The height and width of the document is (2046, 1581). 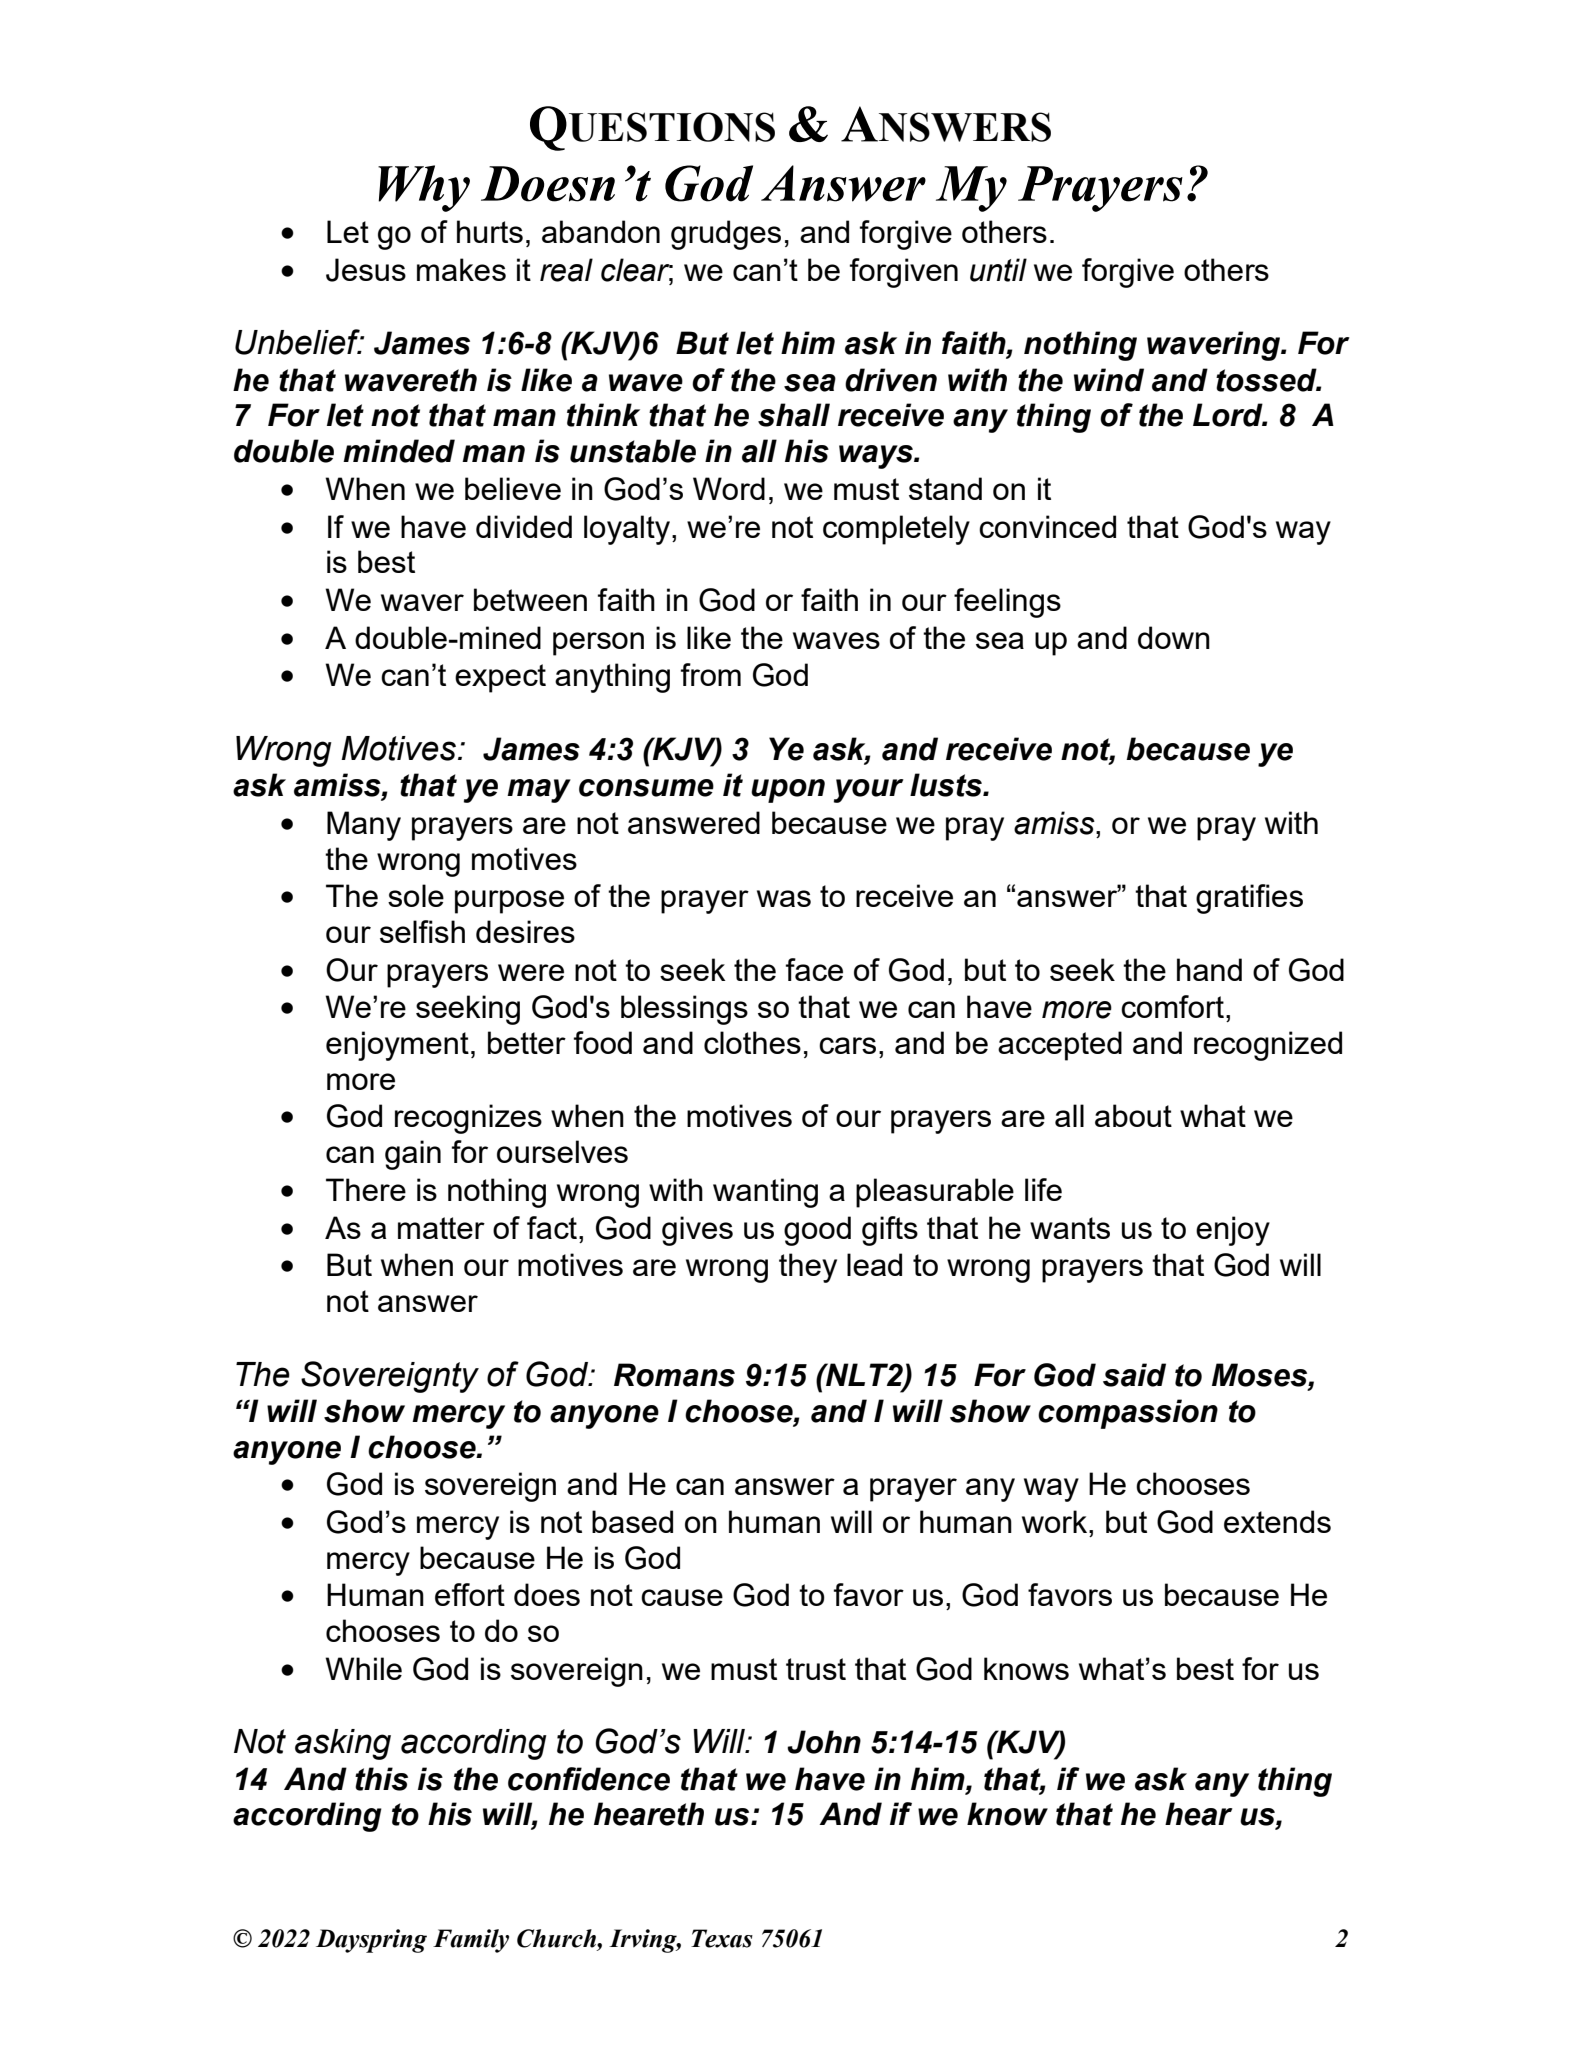 I want to click on makes, so click(x=461, y=269).
